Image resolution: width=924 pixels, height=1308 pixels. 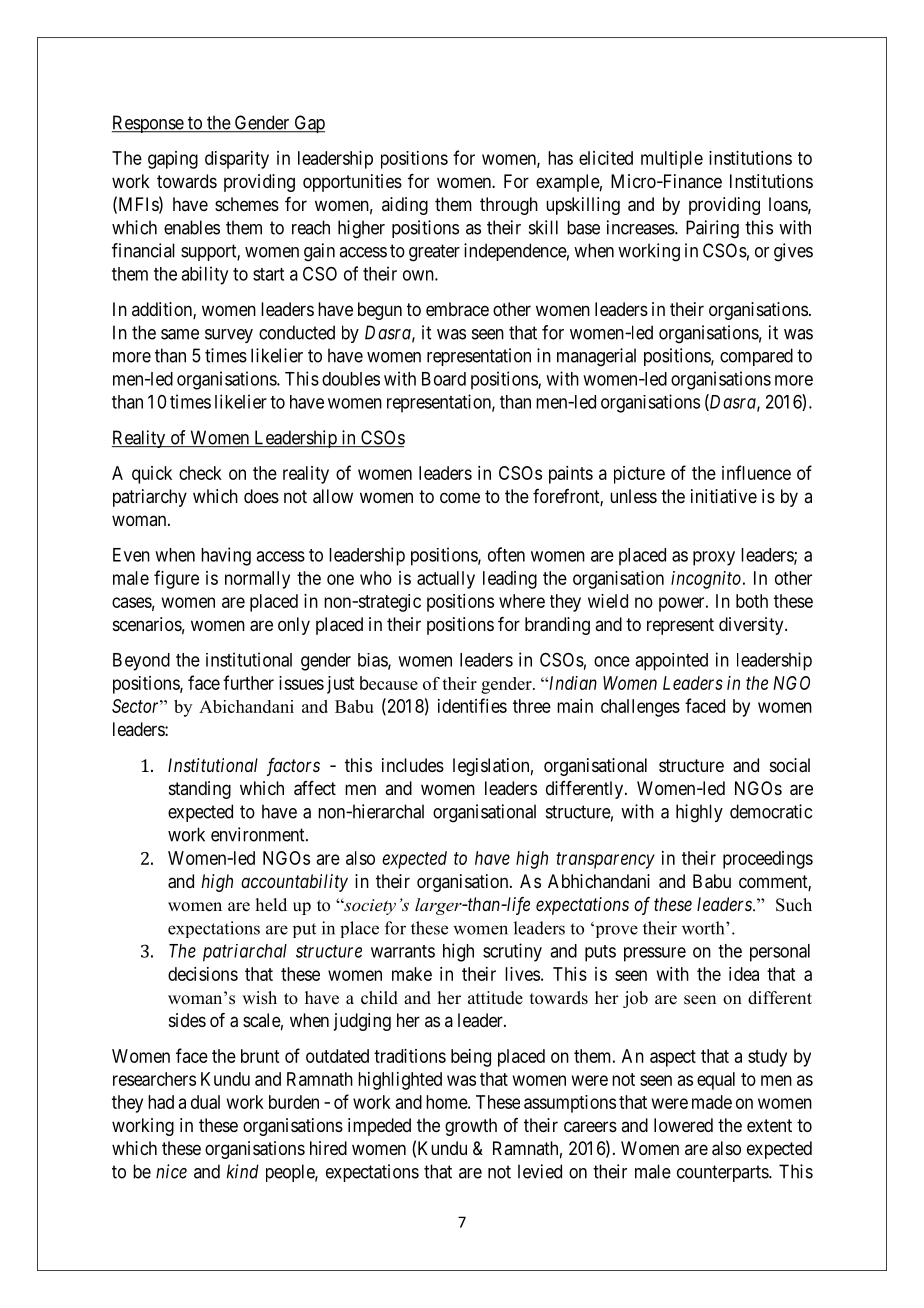 I want to click on through, so click(x=509, y=206).
